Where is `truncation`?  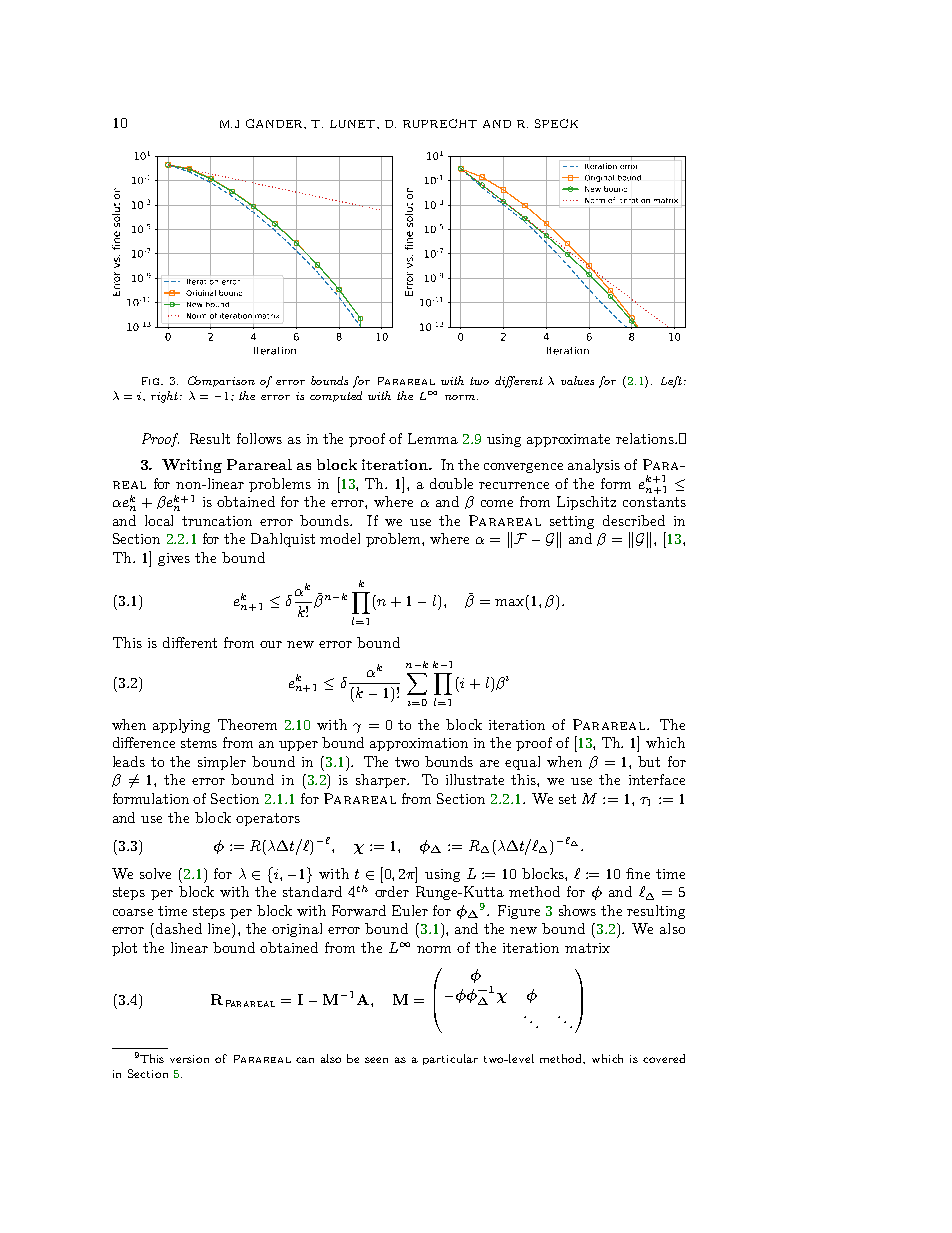 truncation is located at coordinates (217, 521).
